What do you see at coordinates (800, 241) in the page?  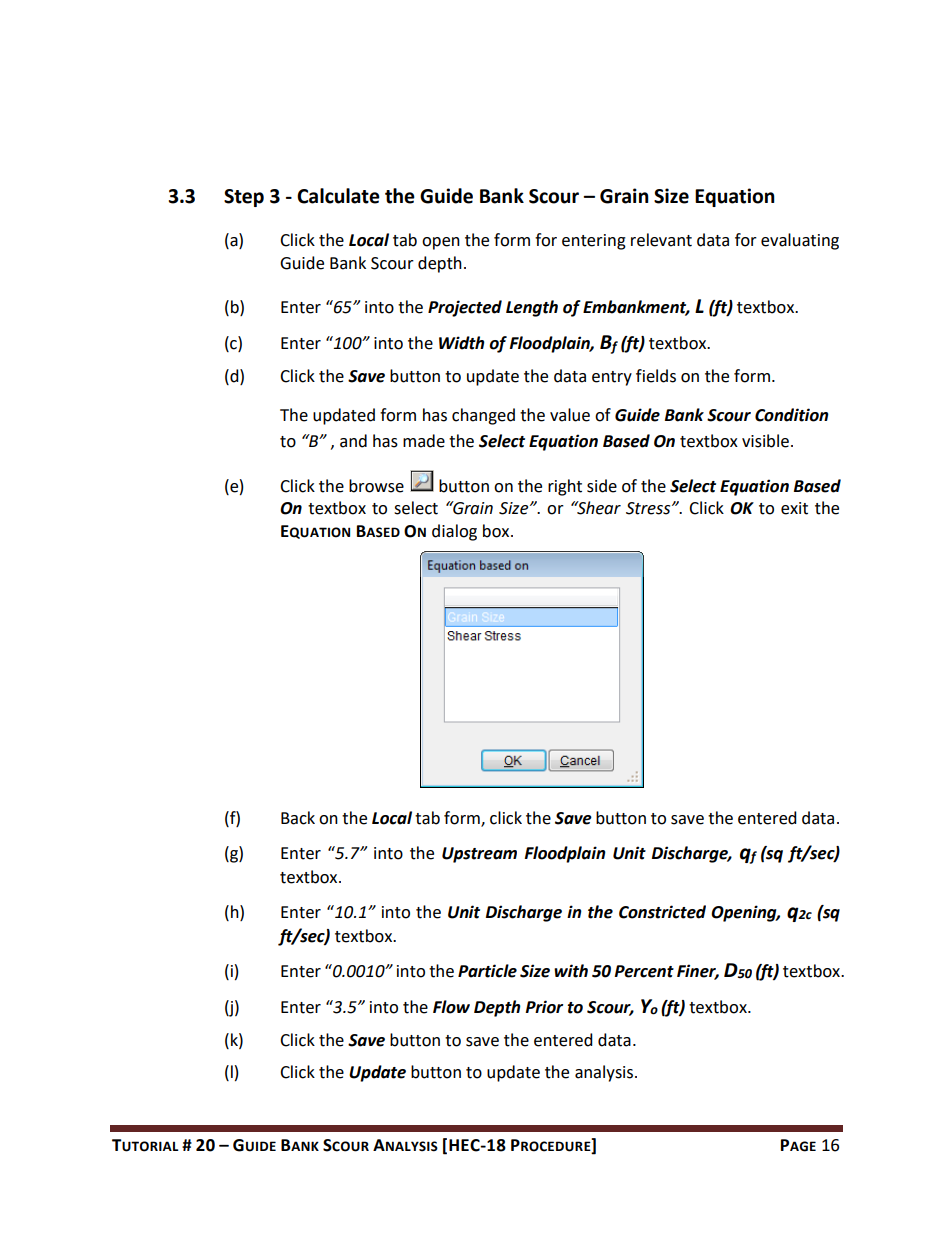 I see `evaluating` at bounding box center [800, 241].
